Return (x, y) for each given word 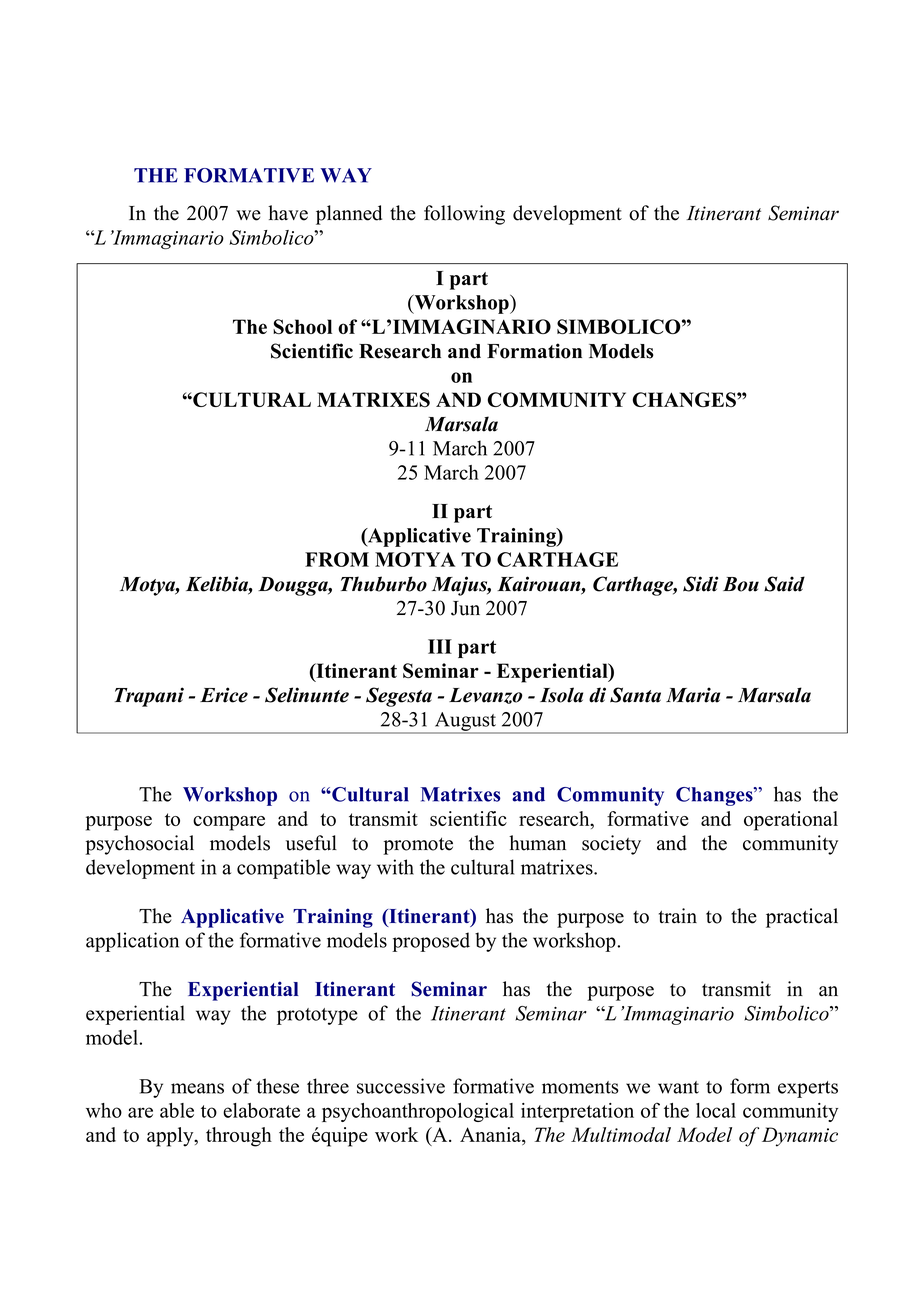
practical (802, 918)
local (716, 1110)
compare (229, 823)
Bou (741, 584)
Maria (693, 695)
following (464, 215)
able (177, 1110)
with (395, 867)
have (288, 213)
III (440, 646)
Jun (465, 608)
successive (401, 1086)
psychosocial (139, 845)
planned (349, 215)
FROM (337, 559)
